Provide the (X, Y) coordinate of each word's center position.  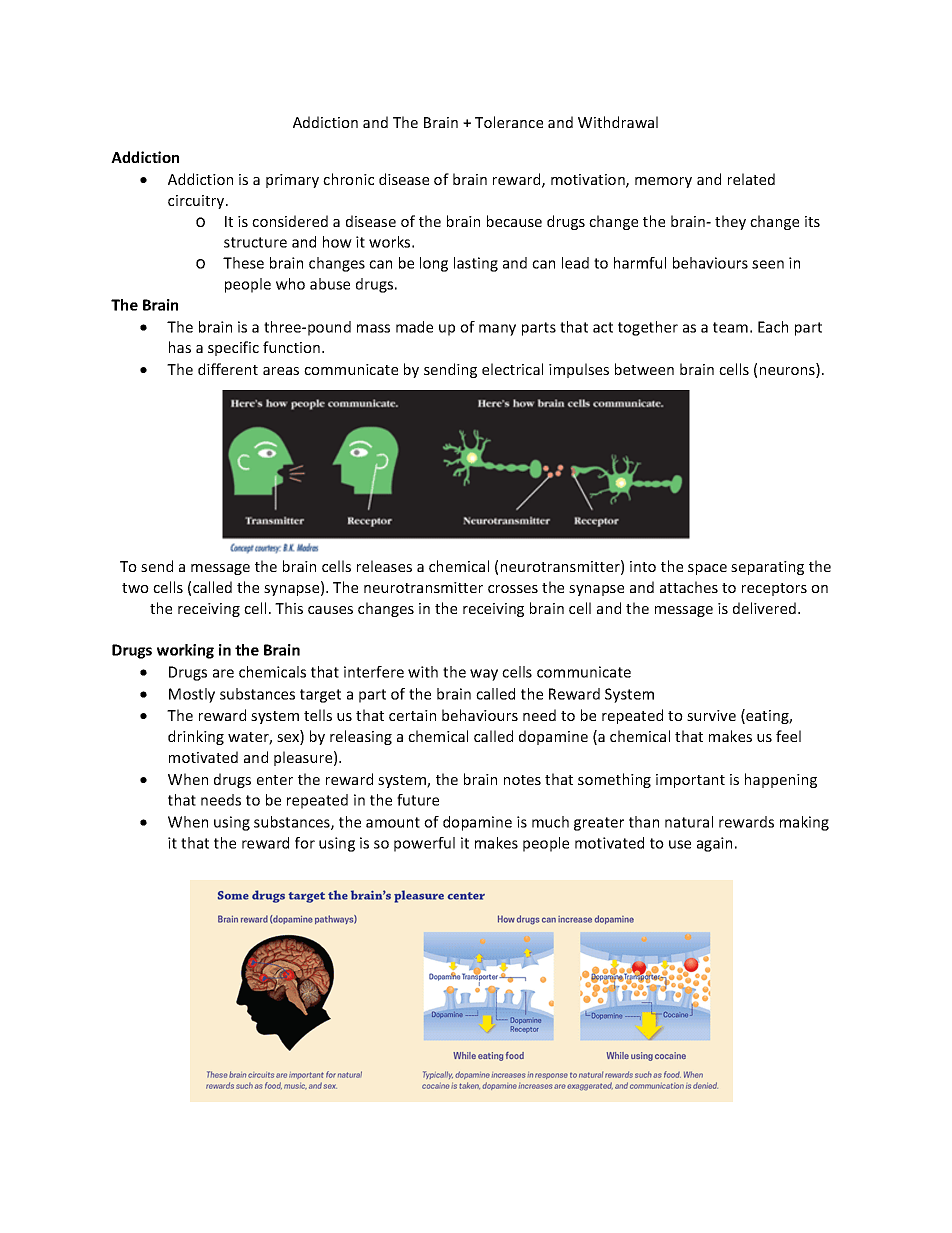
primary (292, 181)
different (228, 369)
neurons (788, 372)
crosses (513, 589)
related (751, 179)
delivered (764, 608)
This (289, 608)
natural (689, 822)
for (305, 843)
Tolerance (509, 122)
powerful (424, 844)
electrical (512, 369)
